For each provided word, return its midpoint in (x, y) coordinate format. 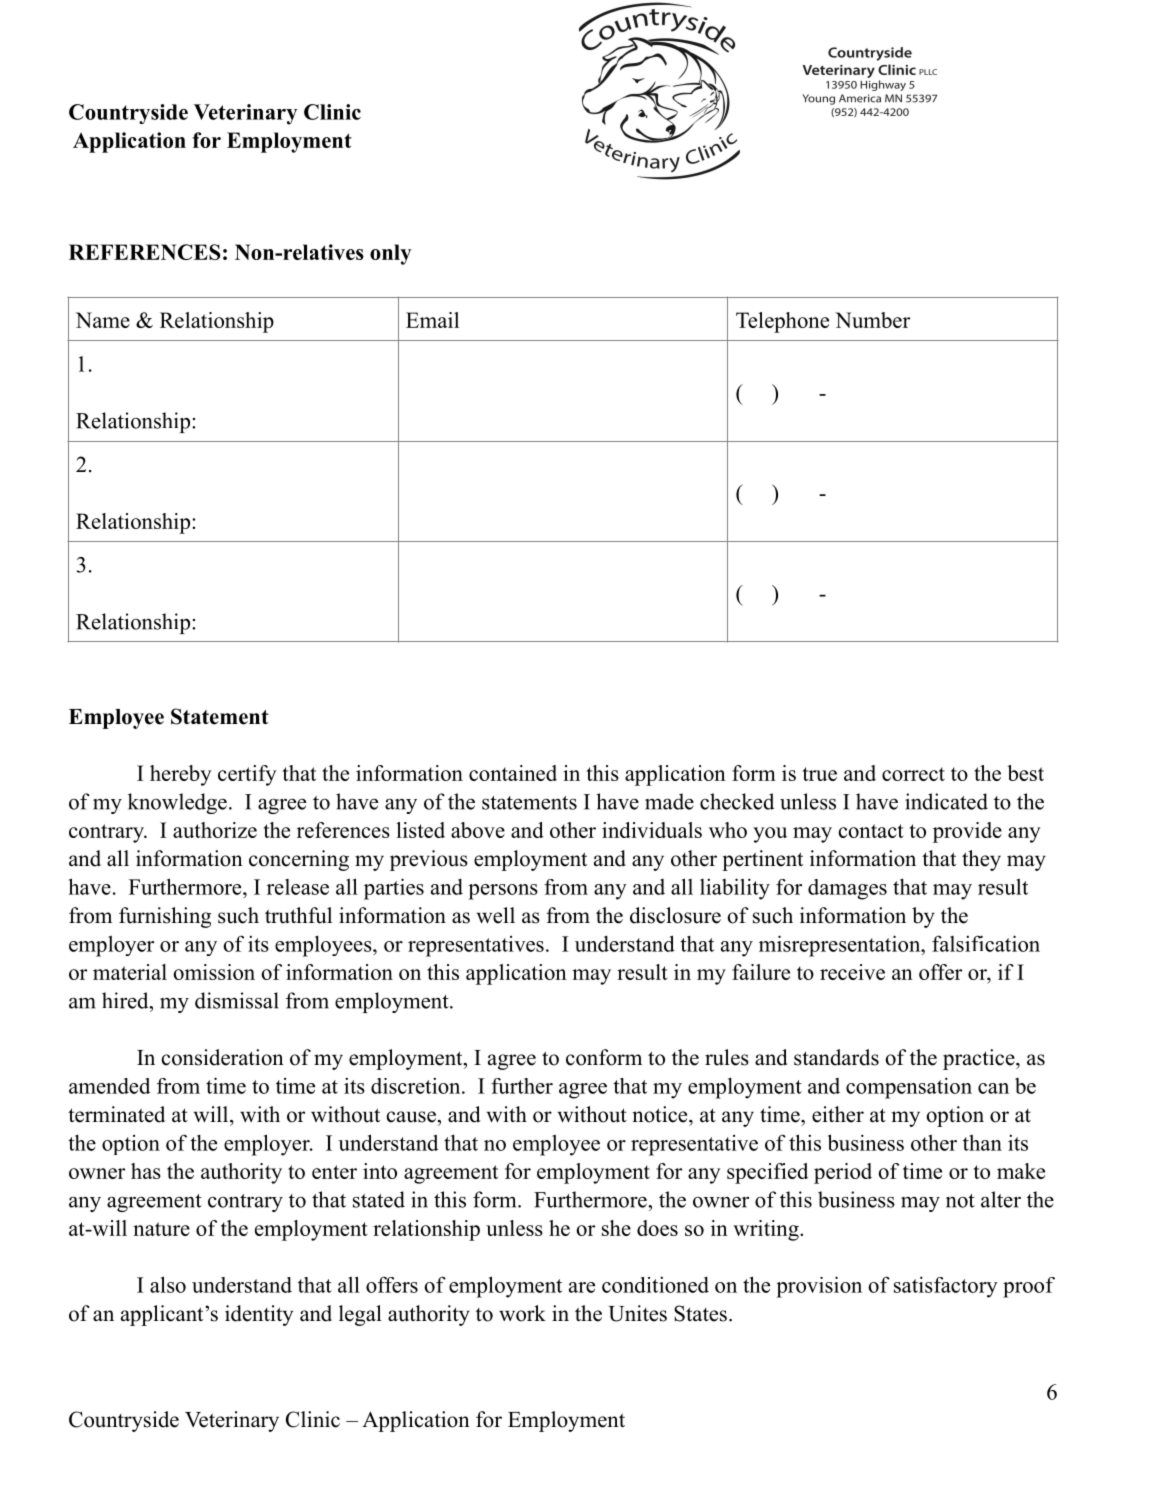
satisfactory (946, 1287)
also (168, 1284)
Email (432, 320)
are (582, 1287)
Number (872, 320)
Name (103, 320)
